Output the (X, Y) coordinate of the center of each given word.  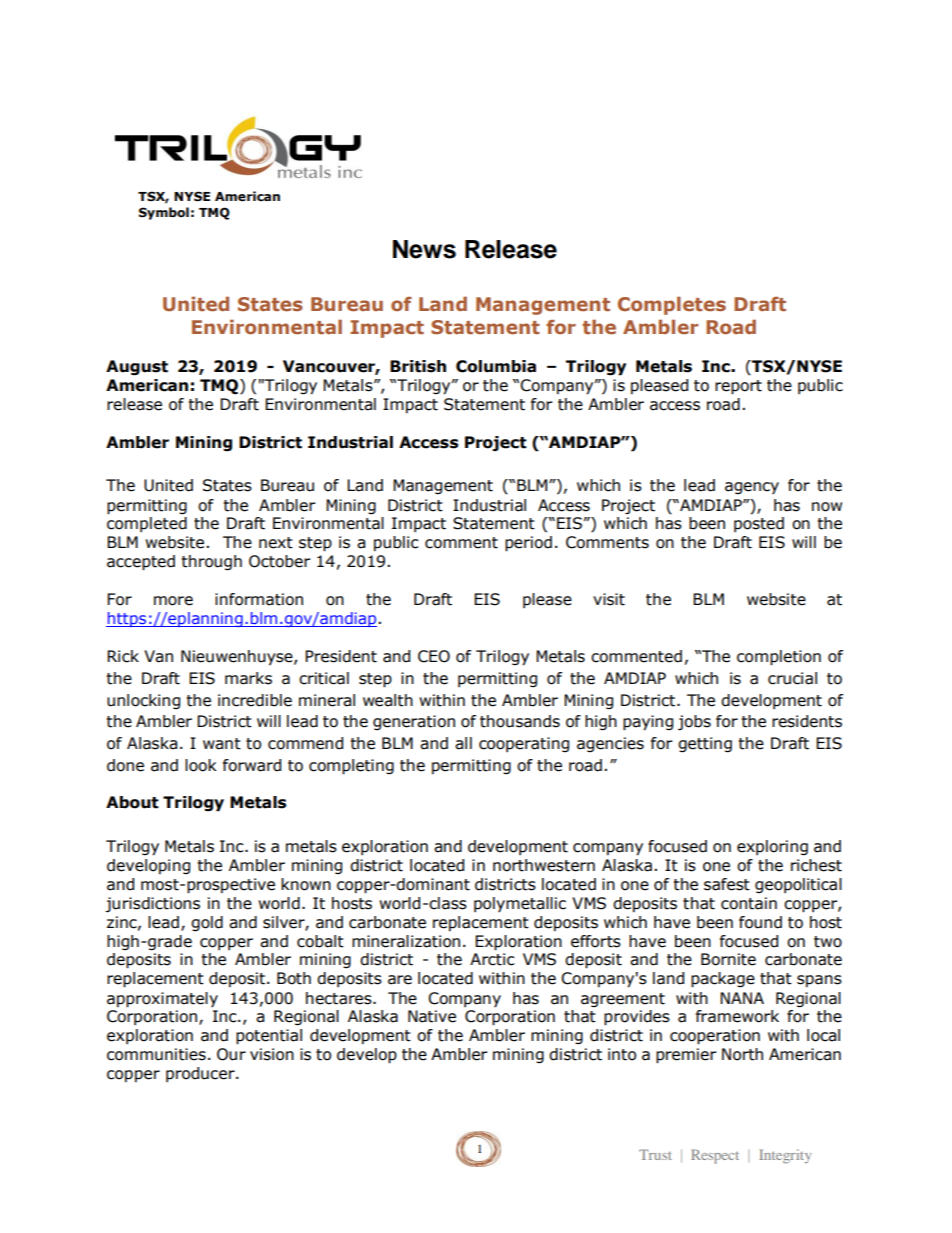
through (212, 562)
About (132, 802)
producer (201, 1074)
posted (759, 524)
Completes (672, 305)
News (424, 249)
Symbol (164, 213)
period (528, 544)
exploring (772, 847)
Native (432, 1016)
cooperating (524, 744)
